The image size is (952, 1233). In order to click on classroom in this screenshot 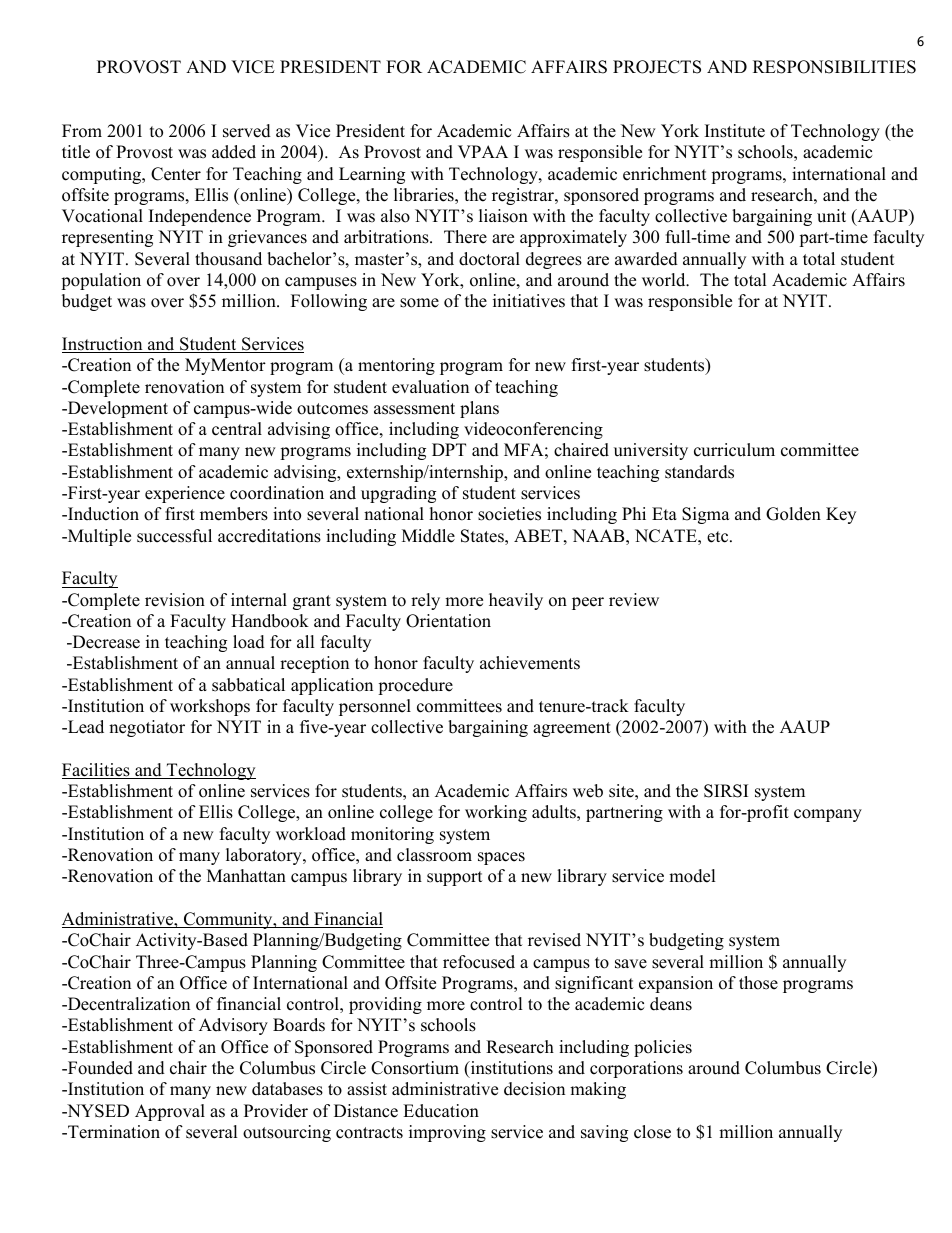, I will do `click(434, 855)`.
